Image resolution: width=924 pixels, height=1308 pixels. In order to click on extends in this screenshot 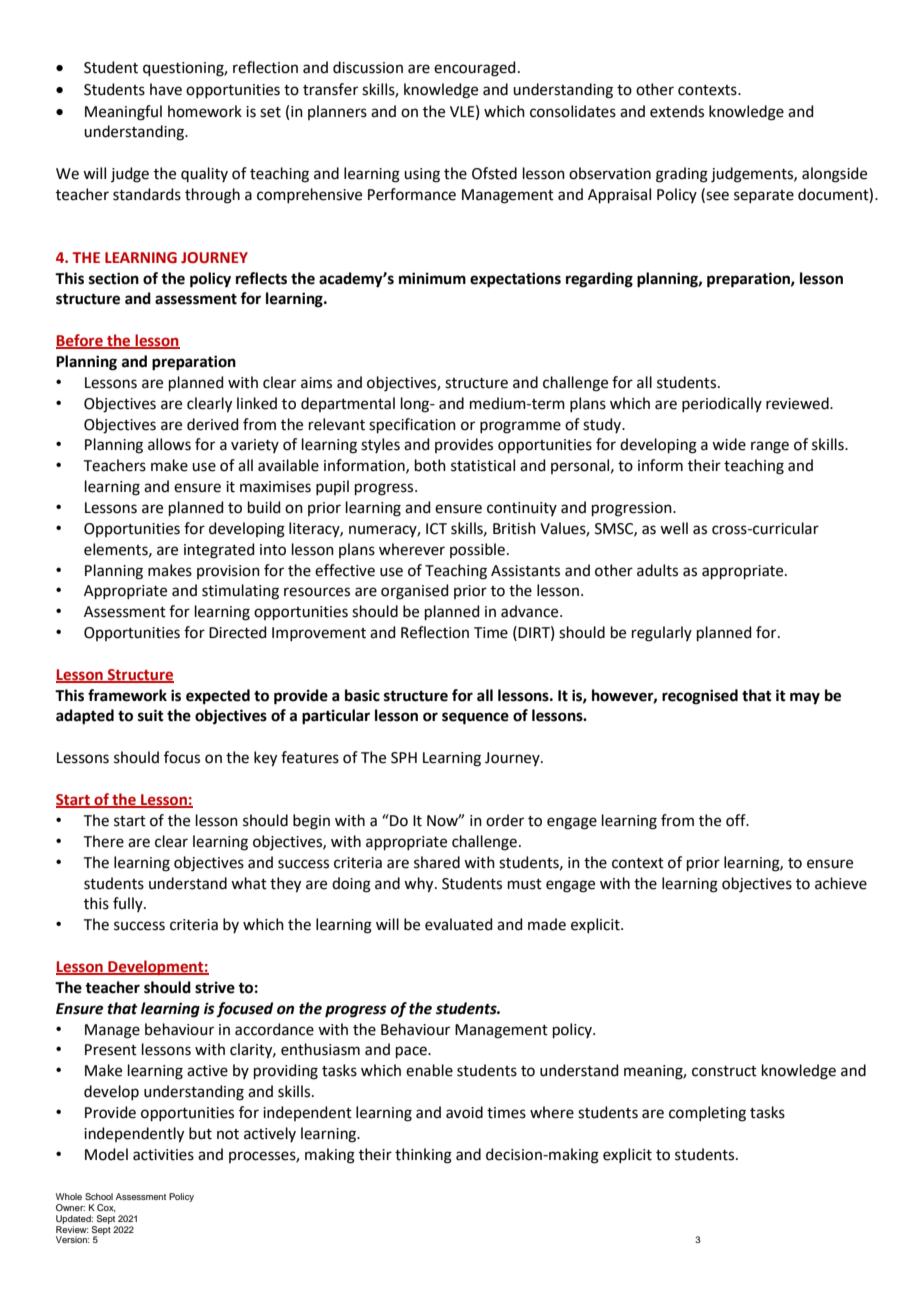, I will do `click(677, 111)`.
